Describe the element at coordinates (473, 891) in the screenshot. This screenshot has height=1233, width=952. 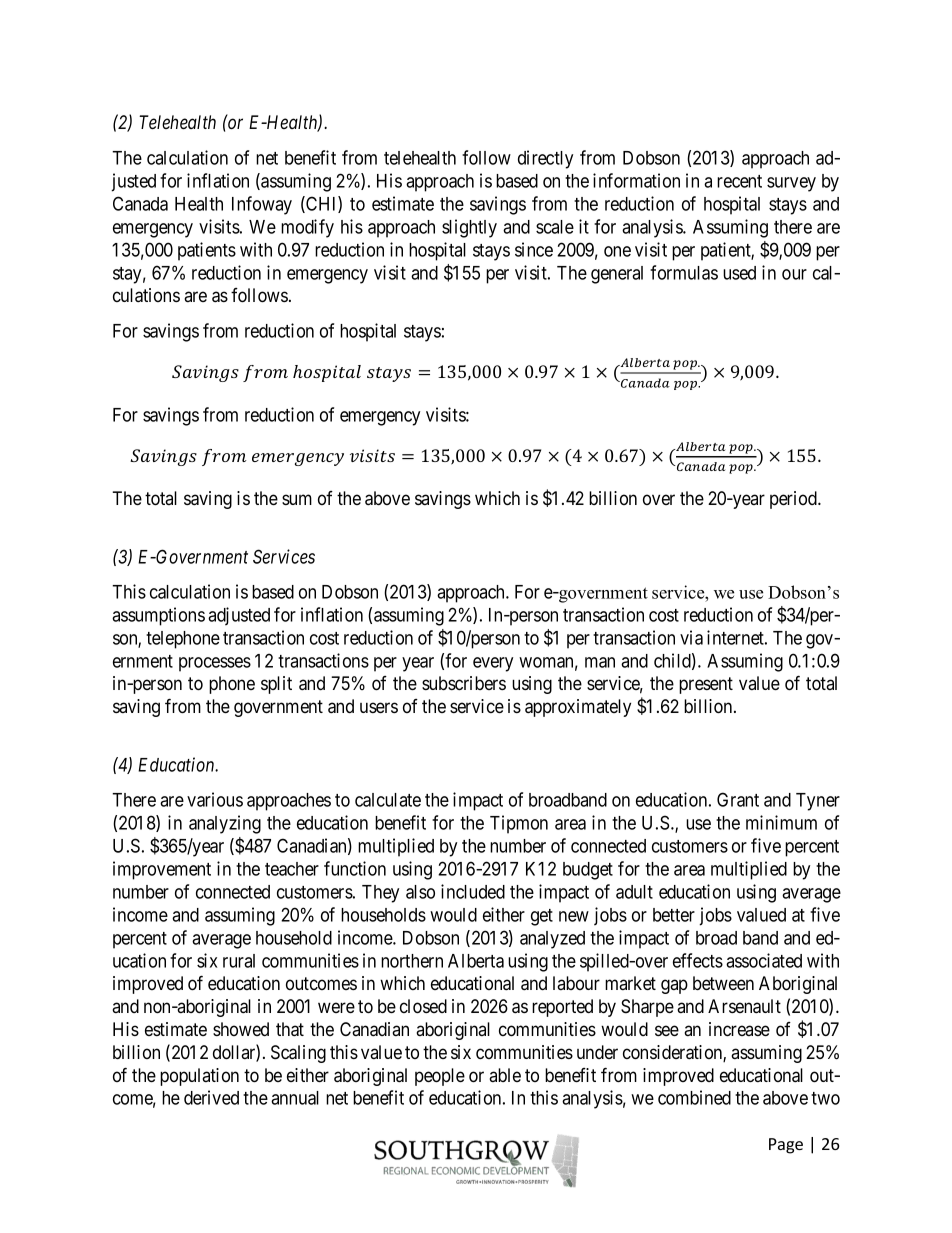
I see `included` at that location.
